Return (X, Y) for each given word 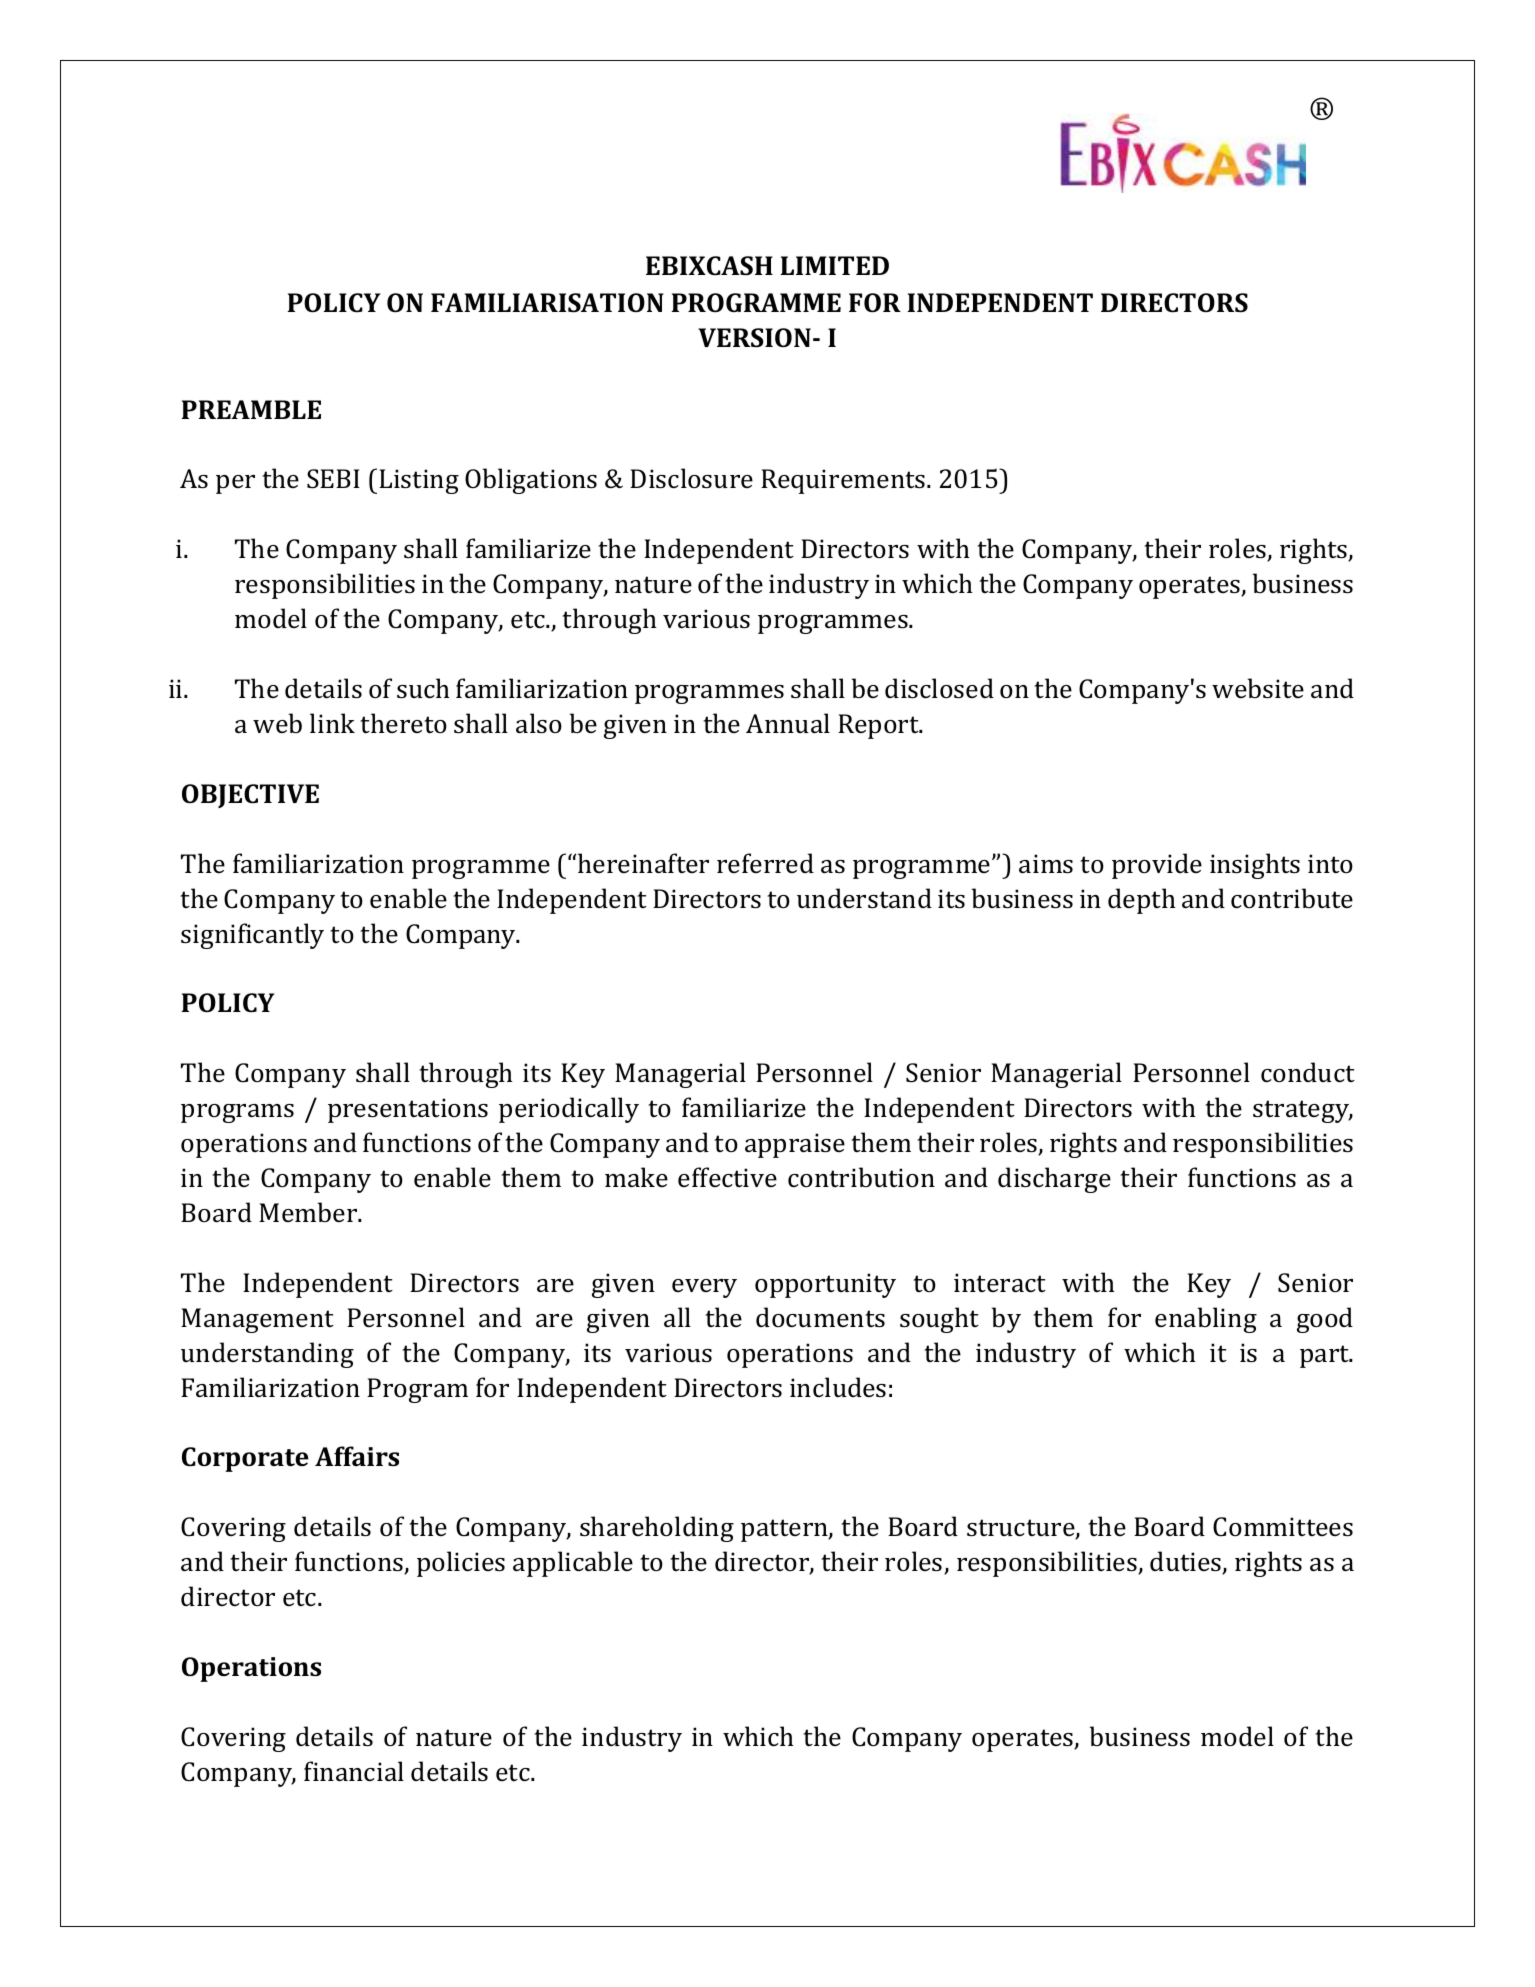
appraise (795, 1145)
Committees (1283, 1527)
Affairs (357, 1456)
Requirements (844, 481)
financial (354, 1771)
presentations (408, 1110)
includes (838, 1387)
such (423, 688)
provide (1157, 866)
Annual (788, 723)
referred (765, 863)
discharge (1054, 1180)
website (1258, 688)
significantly (252, 936)
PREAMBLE (251, 409)
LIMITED (835, 265)
